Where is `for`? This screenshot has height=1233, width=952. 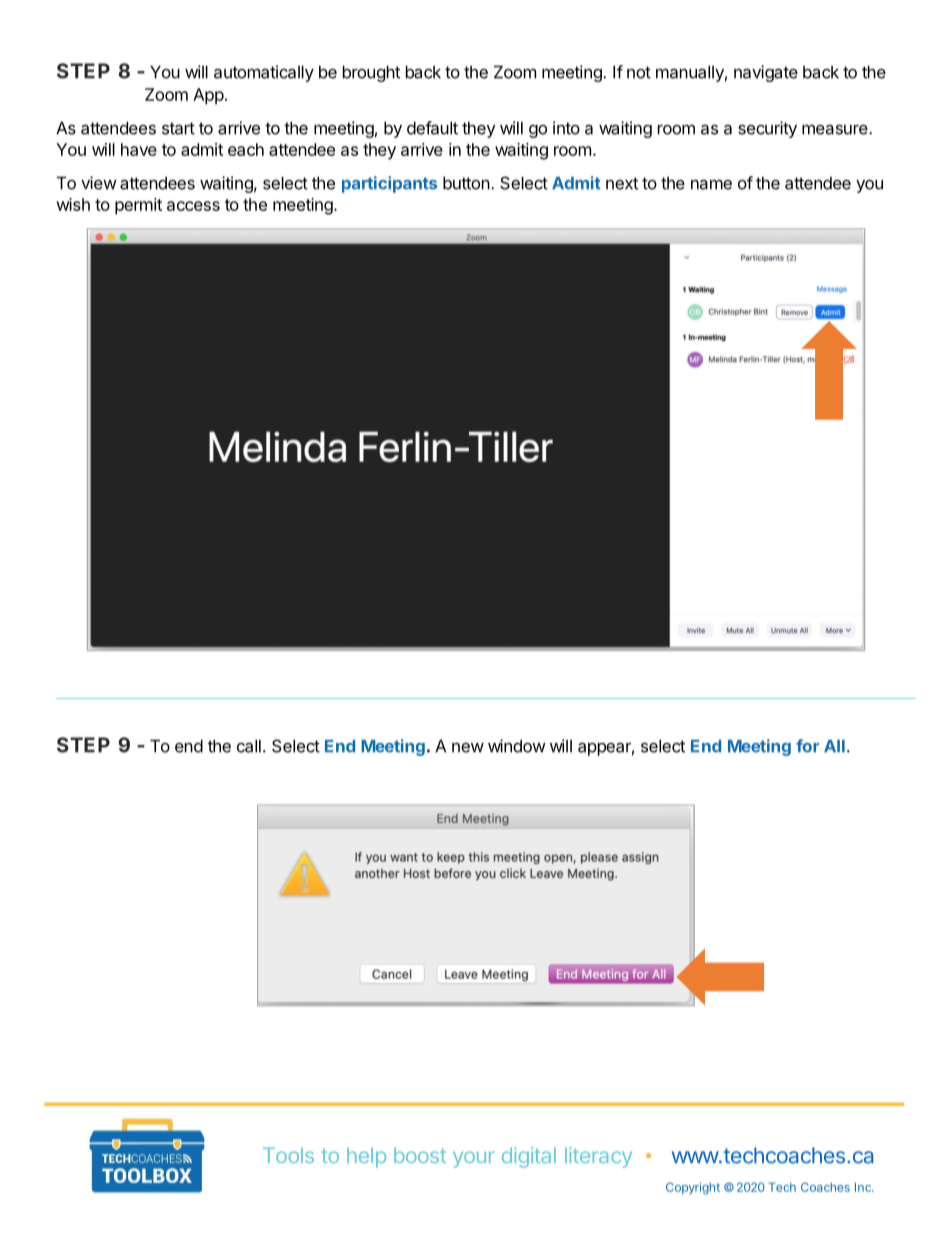 for is located at coordinates (807, 746).
